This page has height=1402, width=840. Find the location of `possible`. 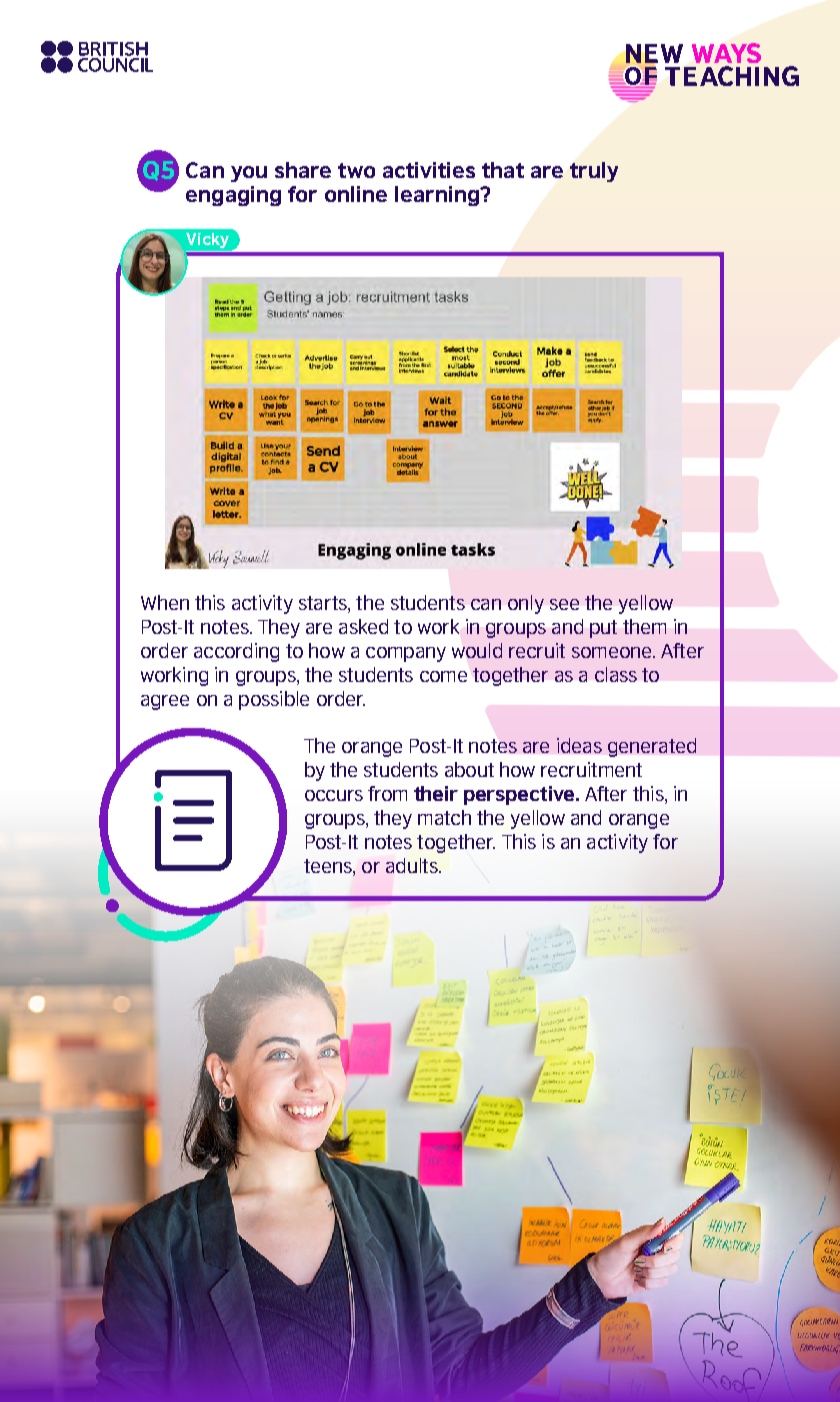

possible is located at coordinates (274, 700).
